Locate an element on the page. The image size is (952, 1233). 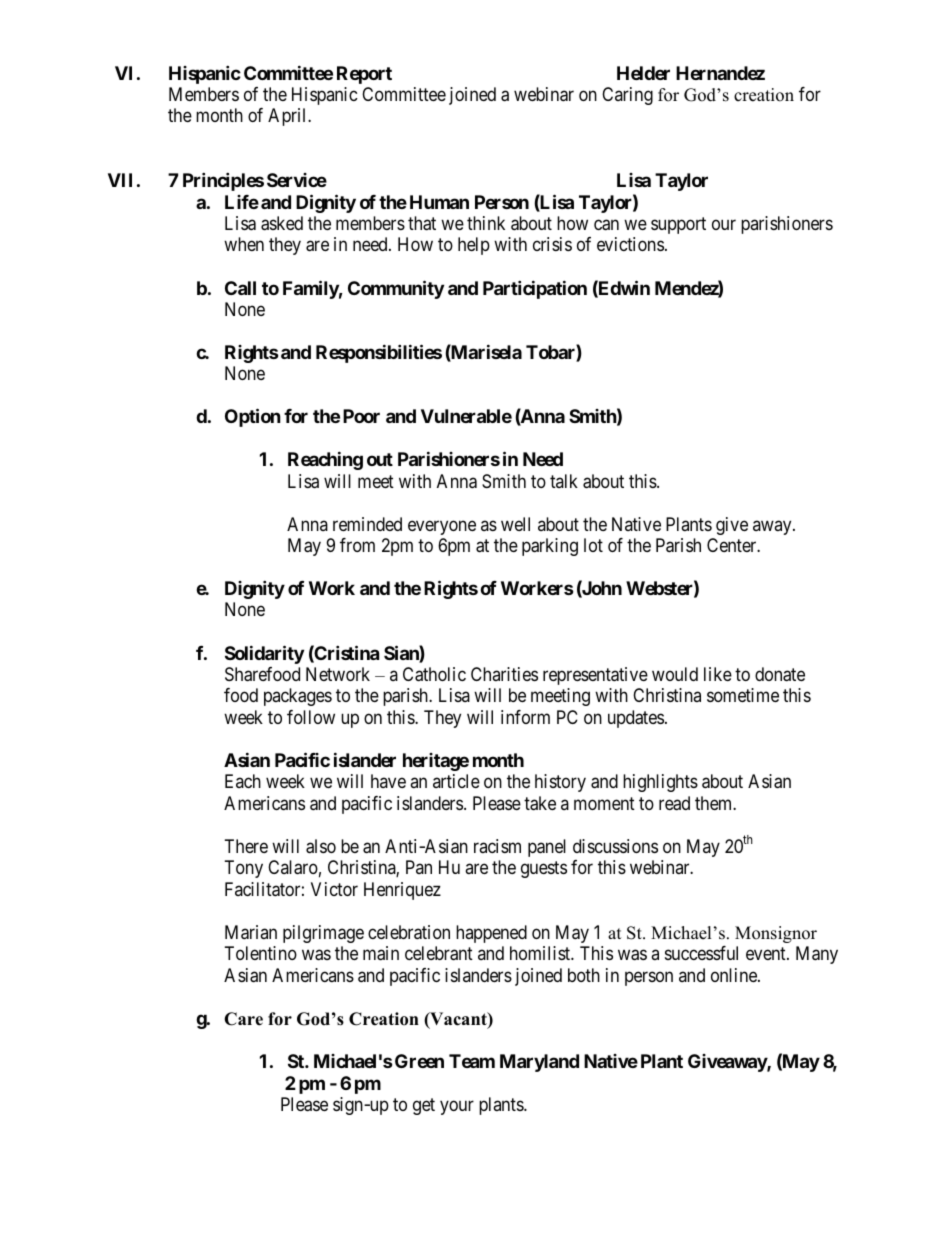
Care is located at coordinates (243, 1019).
